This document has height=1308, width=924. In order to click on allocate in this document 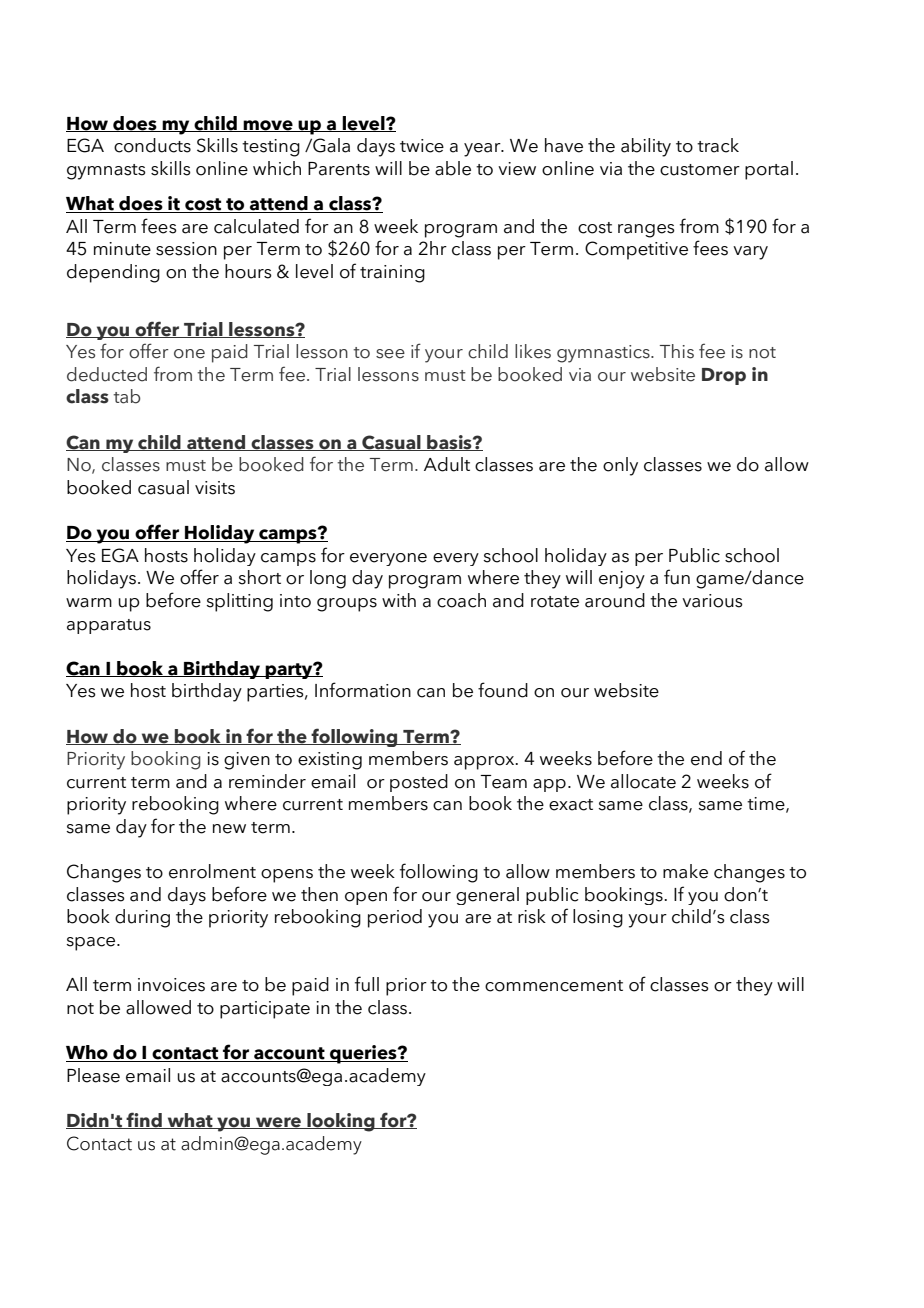, I will do `click(643, 781)`.
